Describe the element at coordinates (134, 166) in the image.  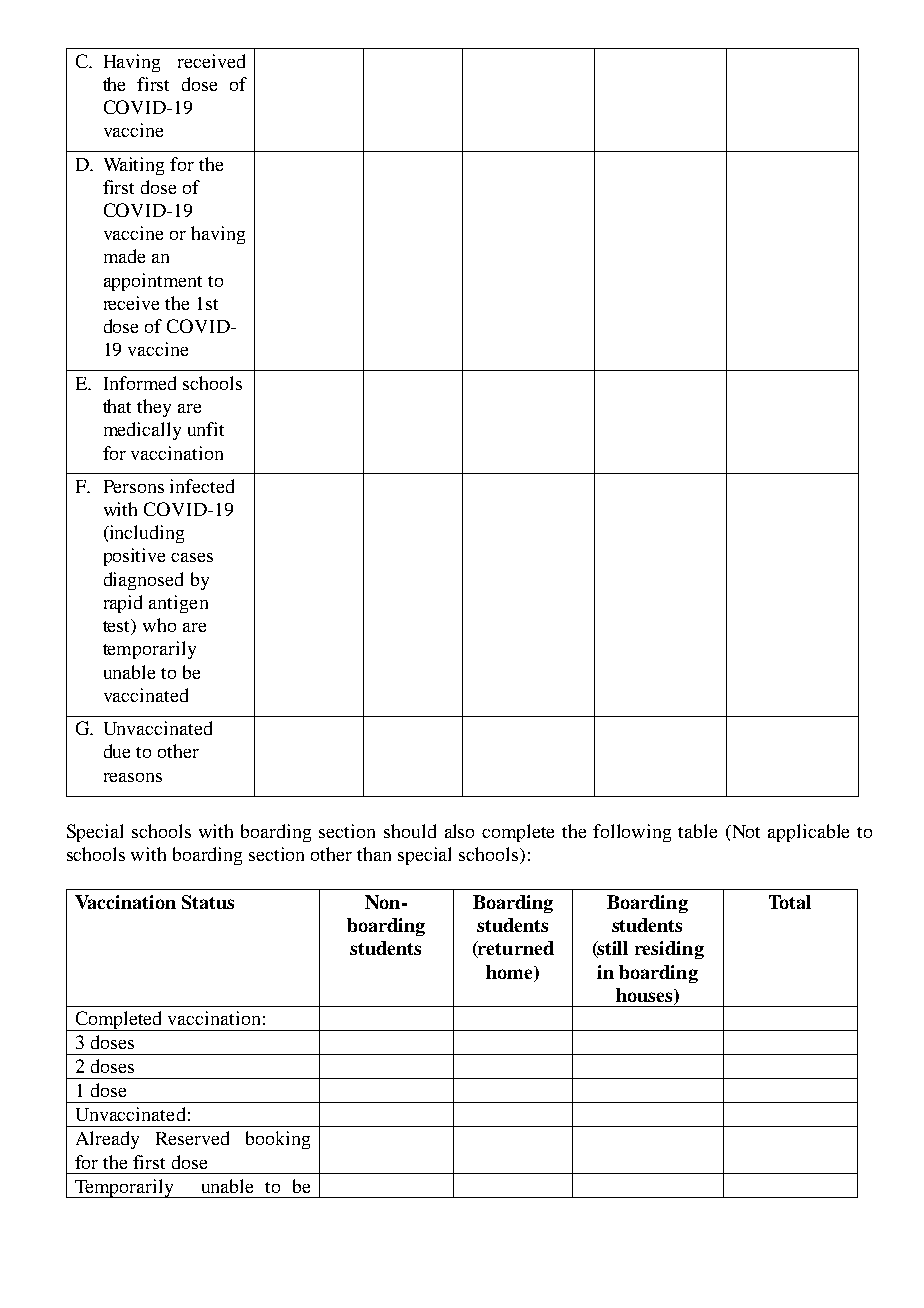
I see `Waiting` at that location.
